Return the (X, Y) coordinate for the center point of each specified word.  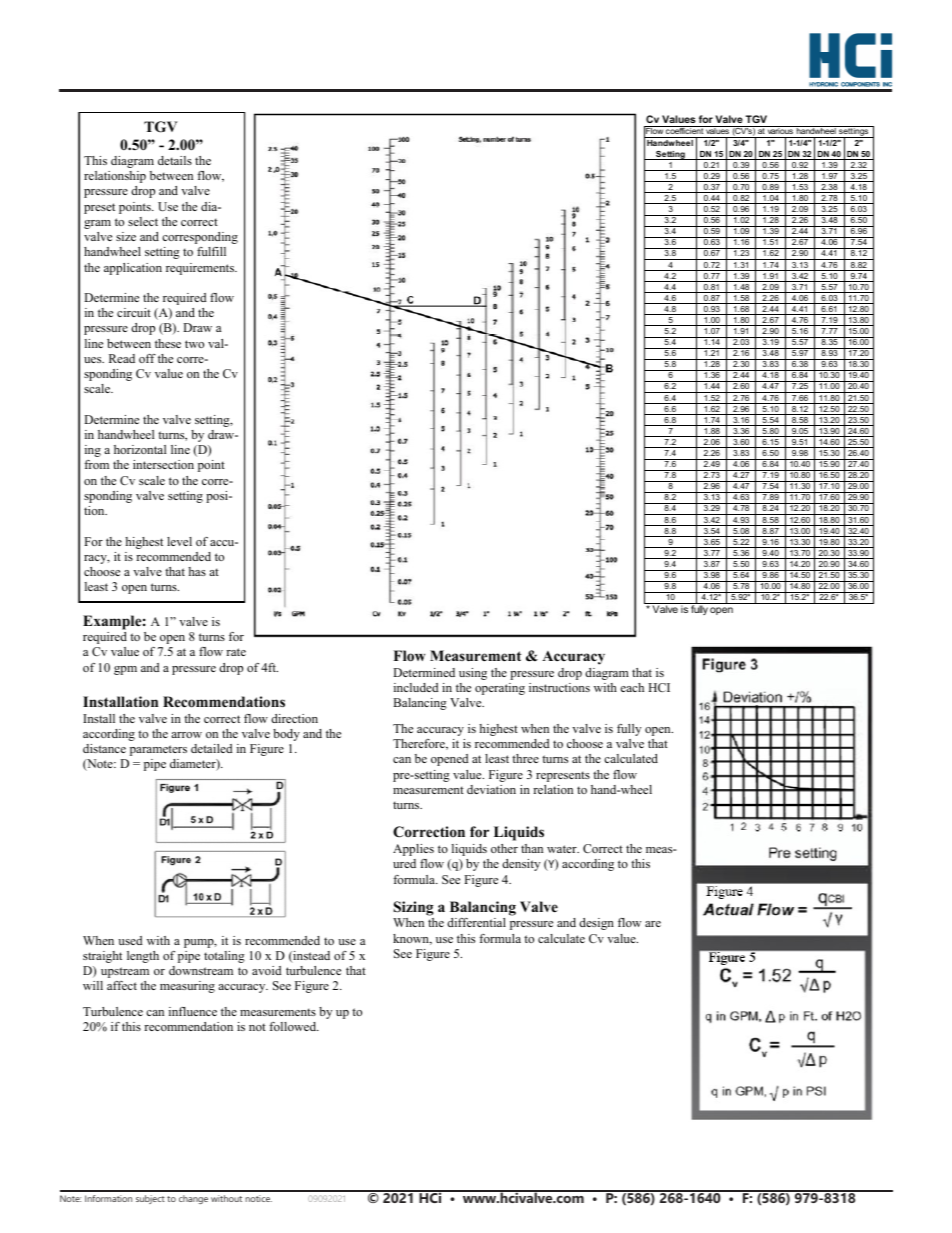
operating (500, 689)
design (596, 924)
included (416, 687)
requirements (201, 269)
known (412, 939)
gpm (125, 670)
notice (258, 1198)
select (143, 221)
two (194, 344)
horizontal (140, 449)
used (130, 940)
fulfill (211, 251)
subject (150, 1199)
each (632, 687)
